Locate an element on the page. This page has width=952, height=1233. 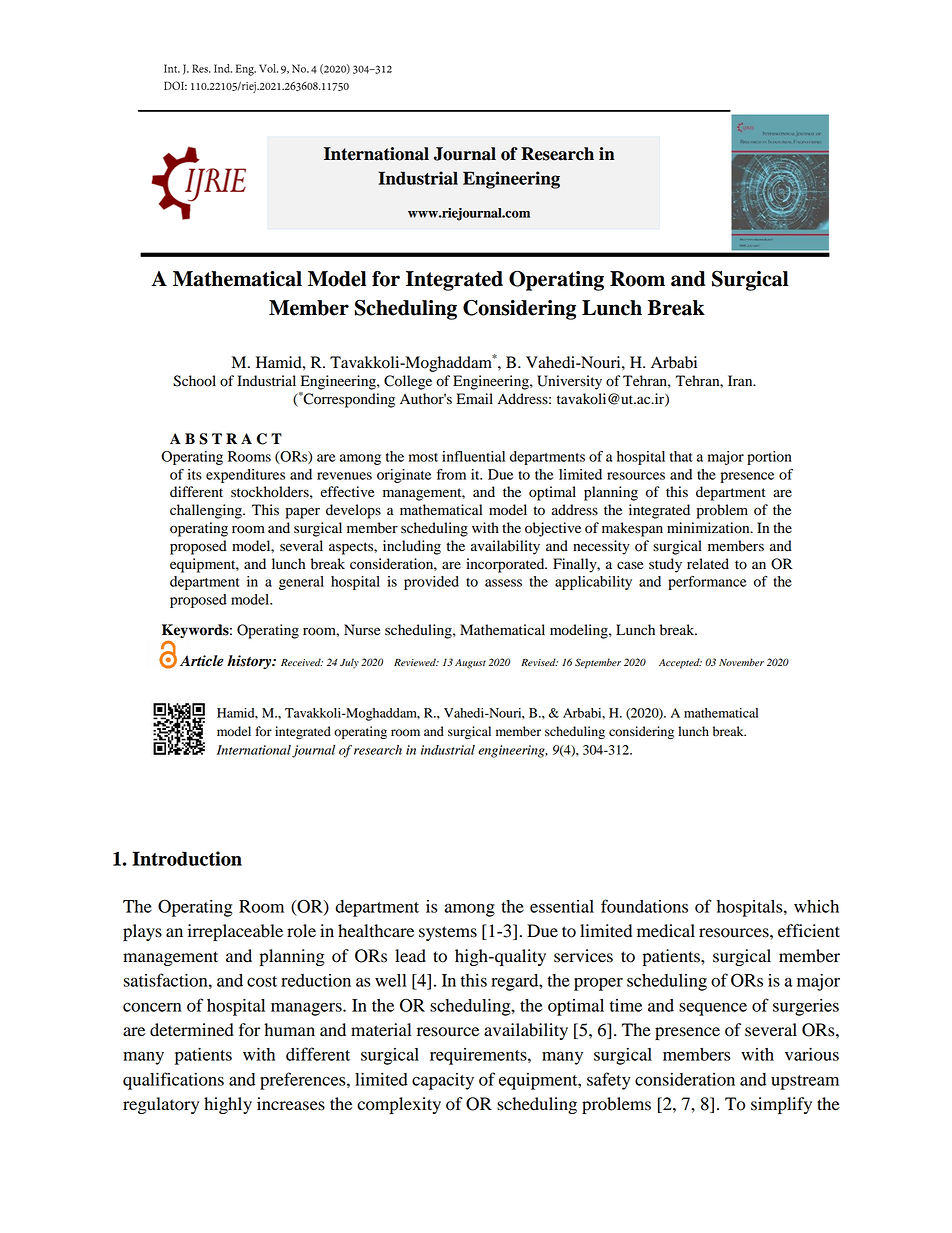
irreplaceable is located at coordinates (235, 932).
